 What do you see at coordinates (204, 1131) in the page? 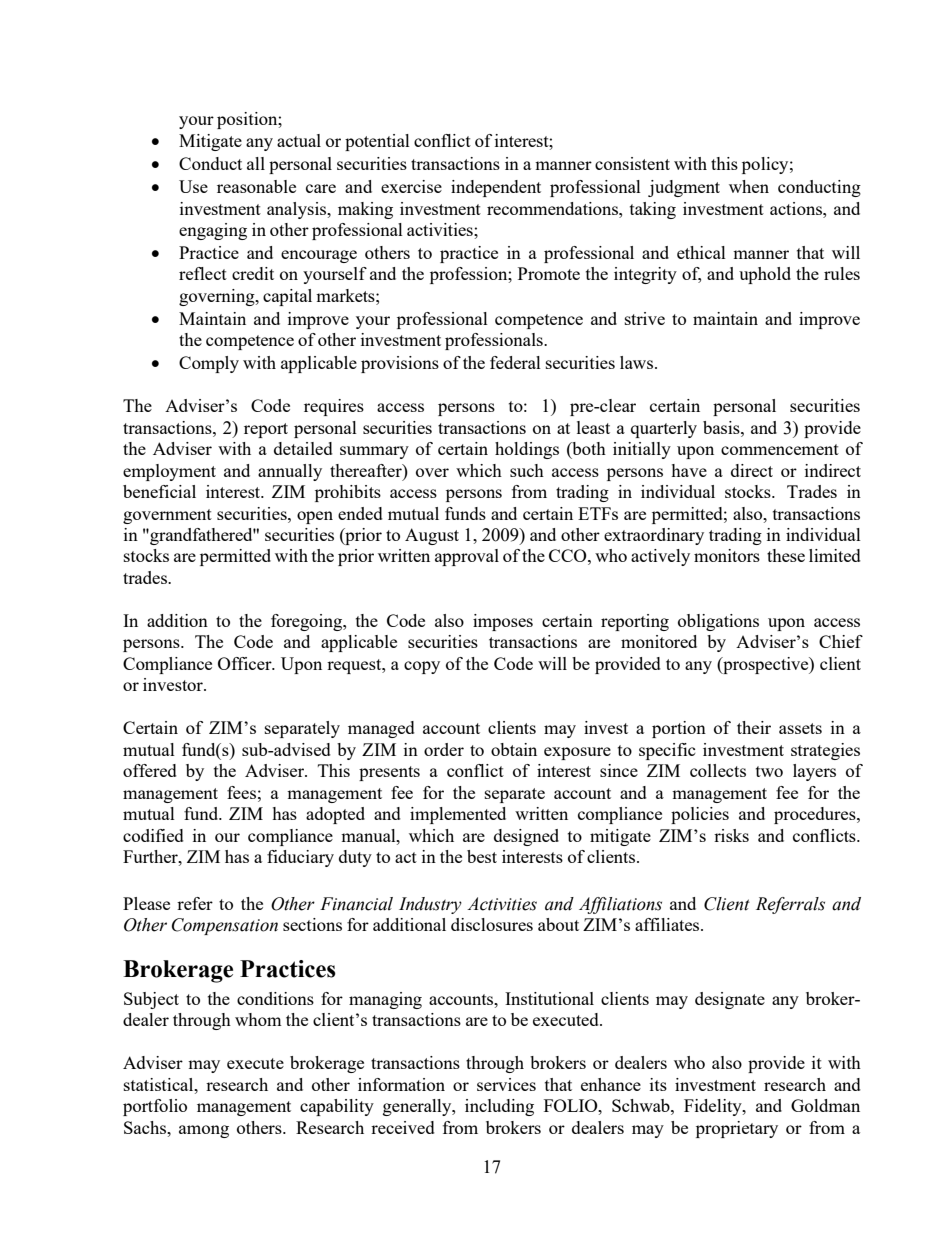
I see `among` at bounding box center [204, 1131].
